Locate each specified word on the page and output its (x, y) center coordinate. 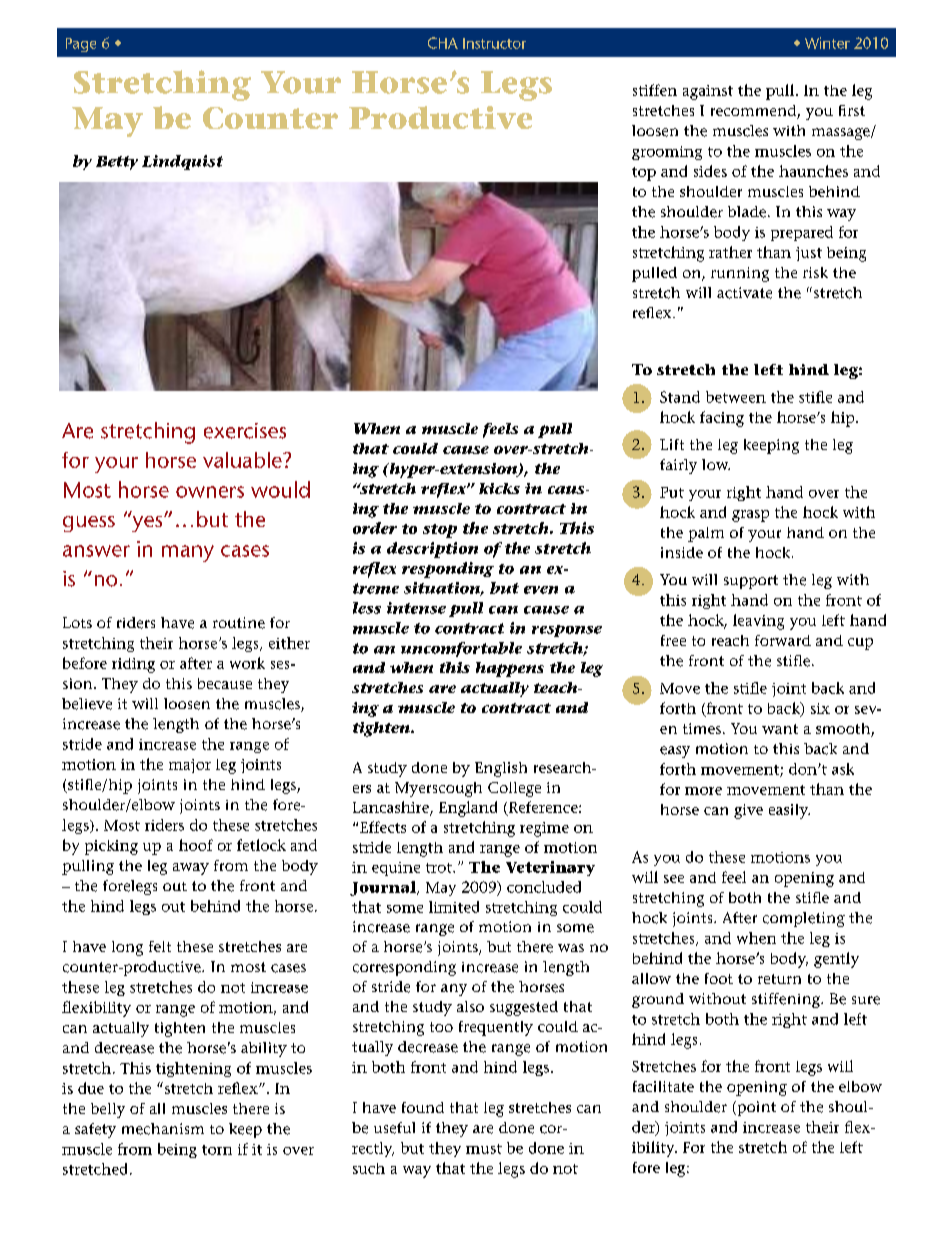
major (190, 766)
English (501, 769)
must (484, 1149)
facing (722, 419)
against (708, 92)
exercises (245, 431)
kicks (499, 488)
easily (789, 811)
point (755, 1108)
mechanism (163, 1129)
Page (81, 45)
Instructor (494, 43)
